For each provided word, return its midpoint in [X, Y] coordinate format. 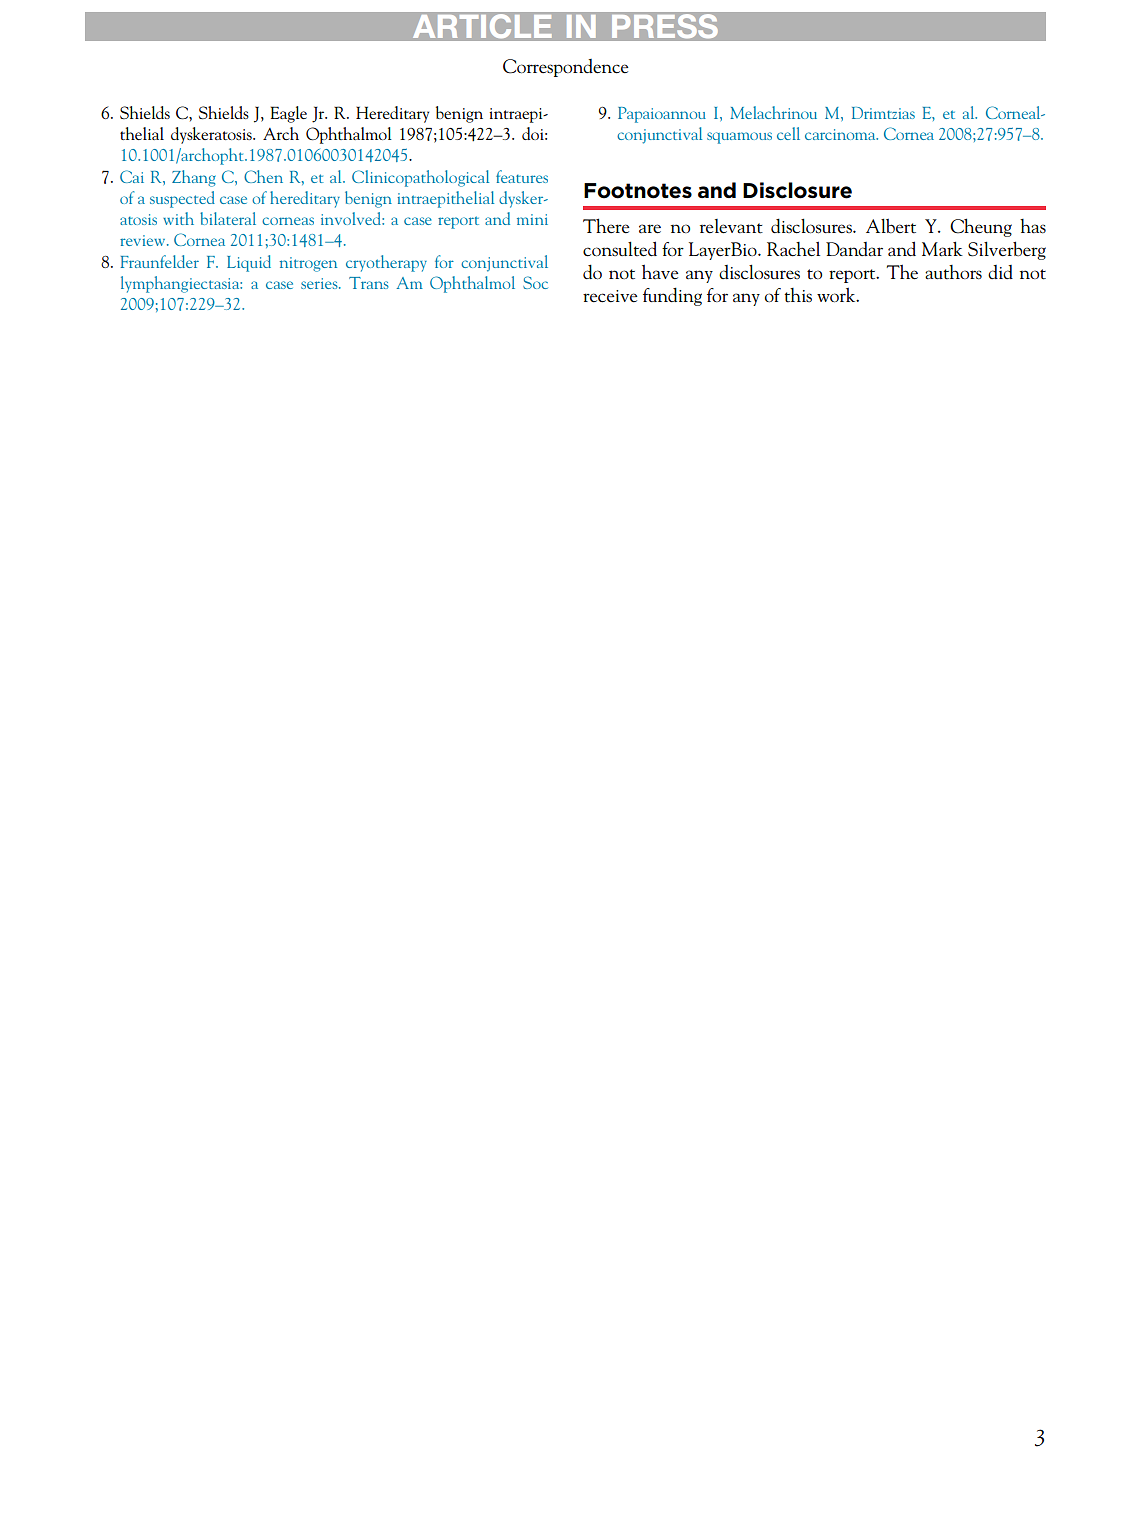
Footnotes [638, 191]
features [522, 176]
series [320, 283]
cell [788, 133]
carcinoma [841, 134]
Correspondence [566, 68]
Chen [263, 176]
